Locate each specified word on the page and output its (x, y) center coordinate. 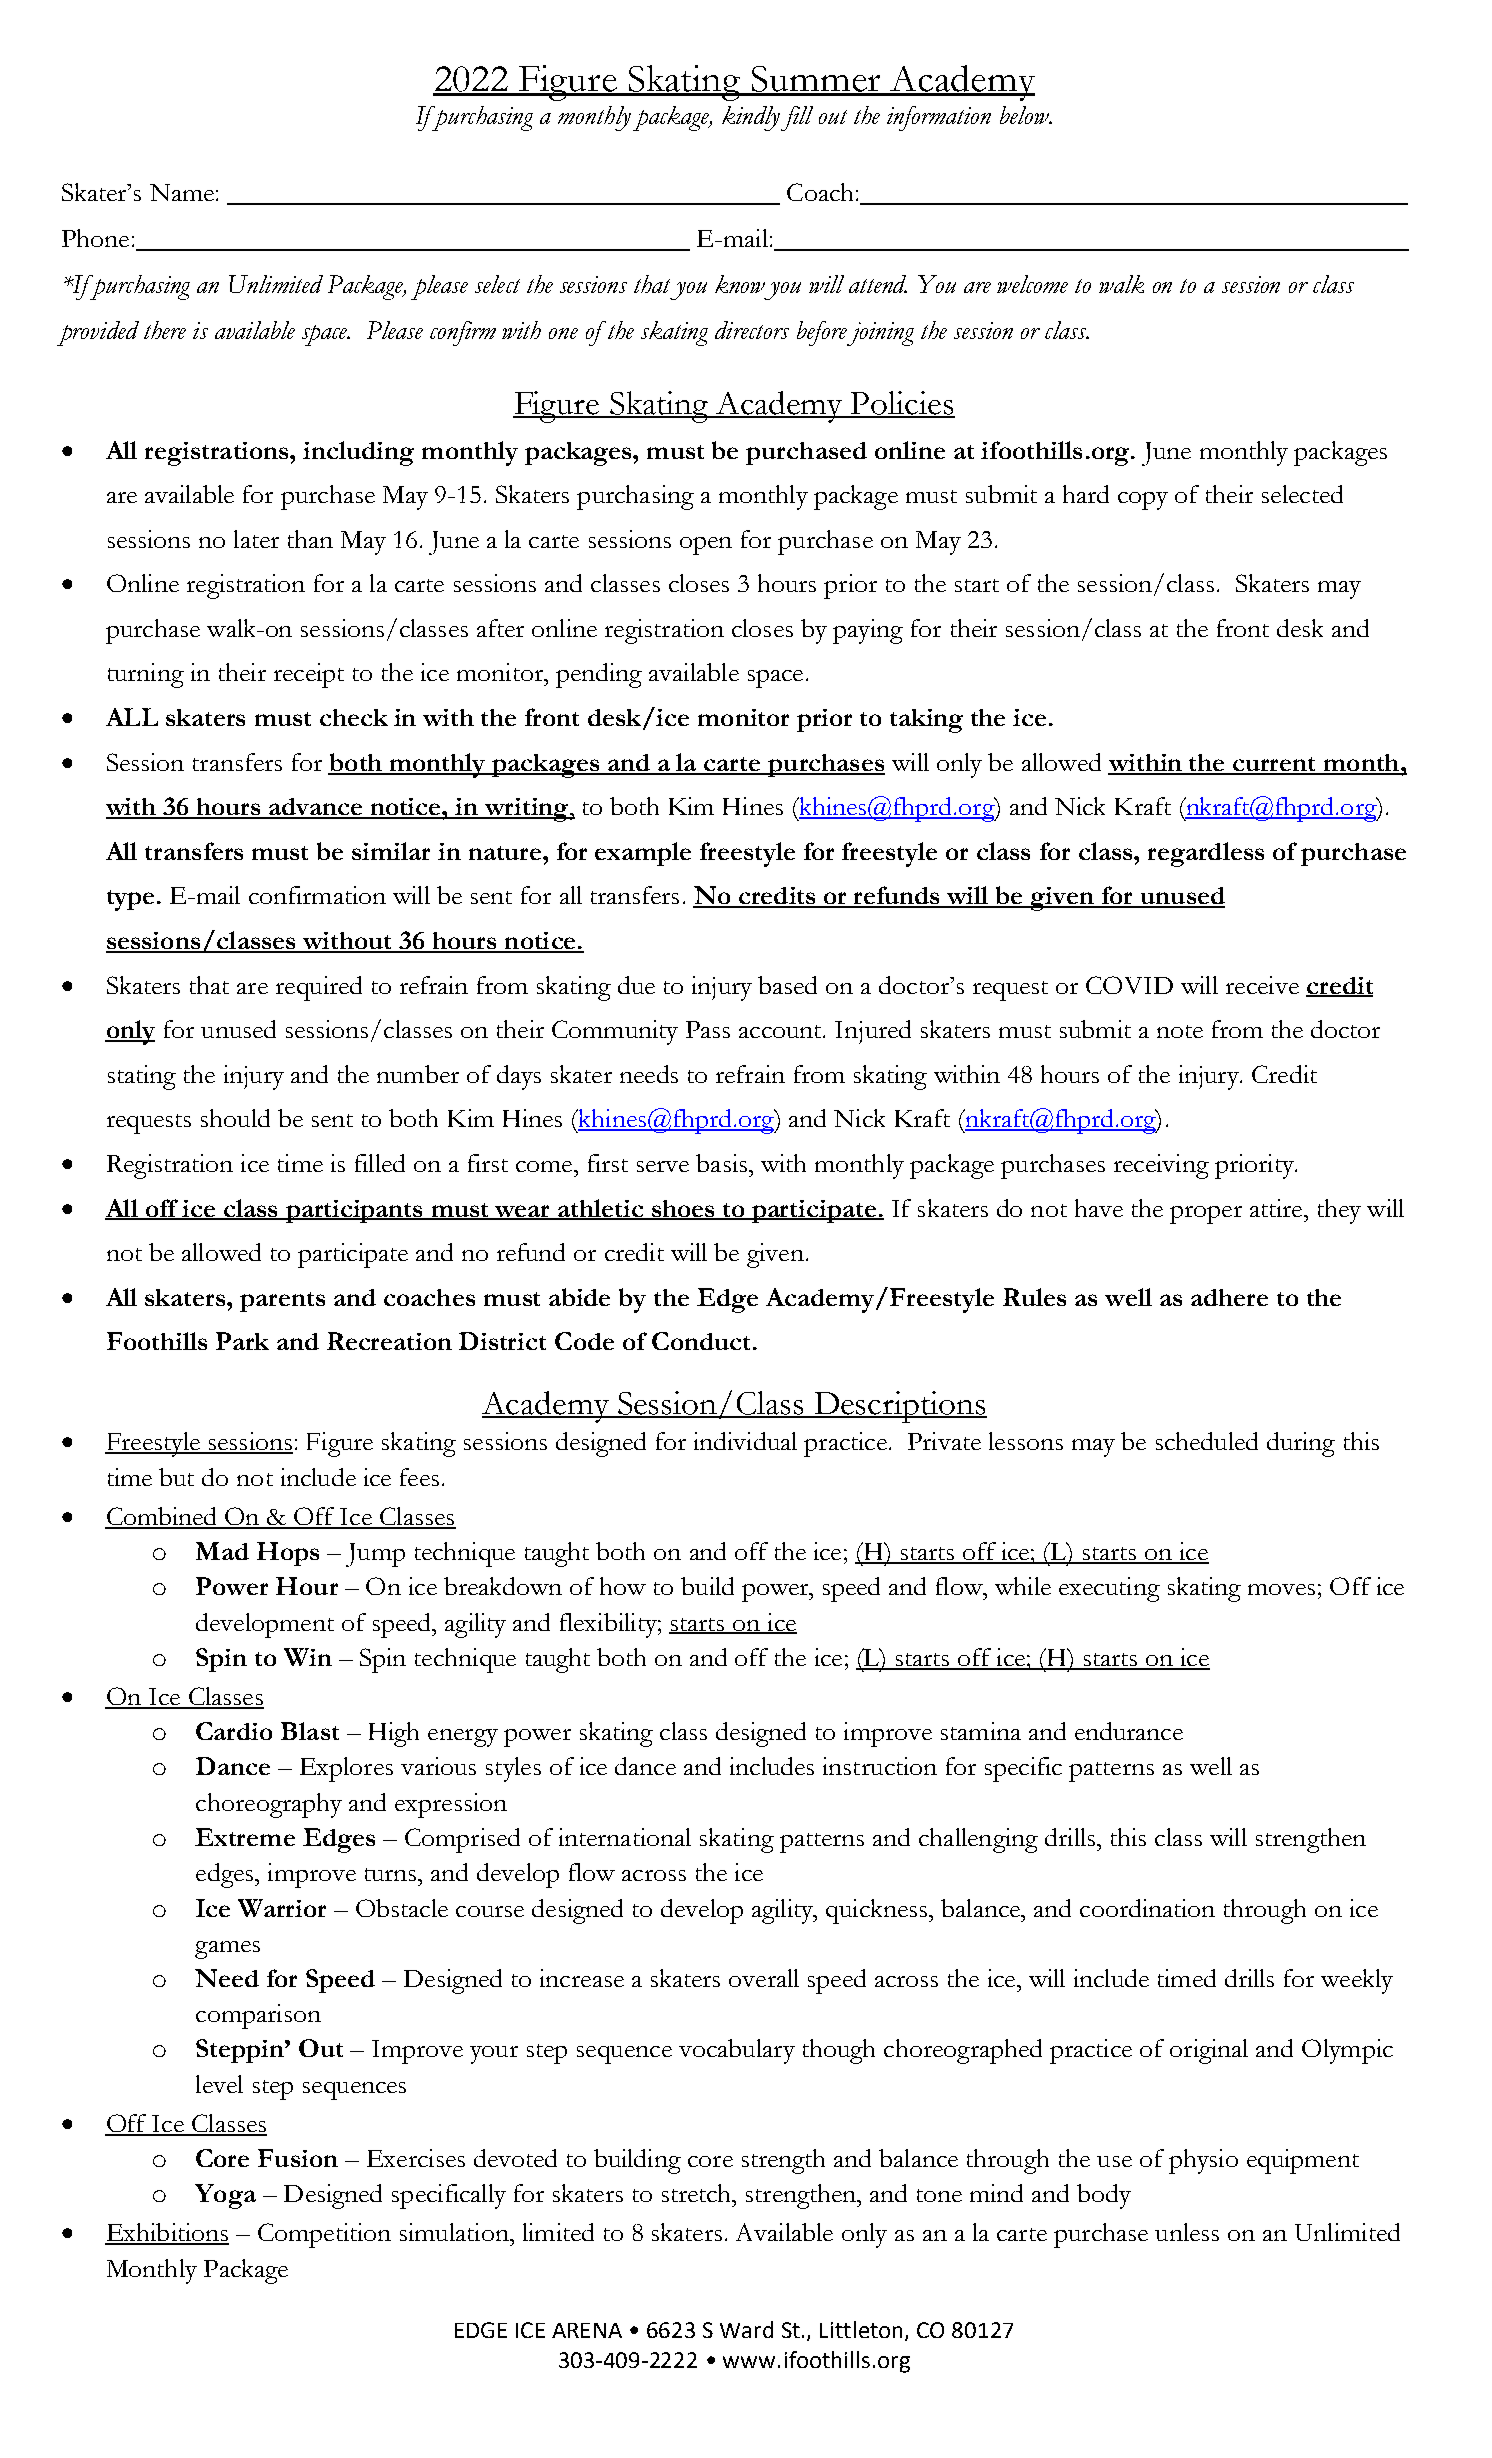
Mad (222, 1551)
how (623, 1586)
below (1025, 115)
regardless (1206, 854)
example (643, 854)
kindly (752, 118)
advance (316, 808)
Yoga (225, 2196)
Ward (746, 2329)
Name (182, 192)
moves (1281, 1589)
